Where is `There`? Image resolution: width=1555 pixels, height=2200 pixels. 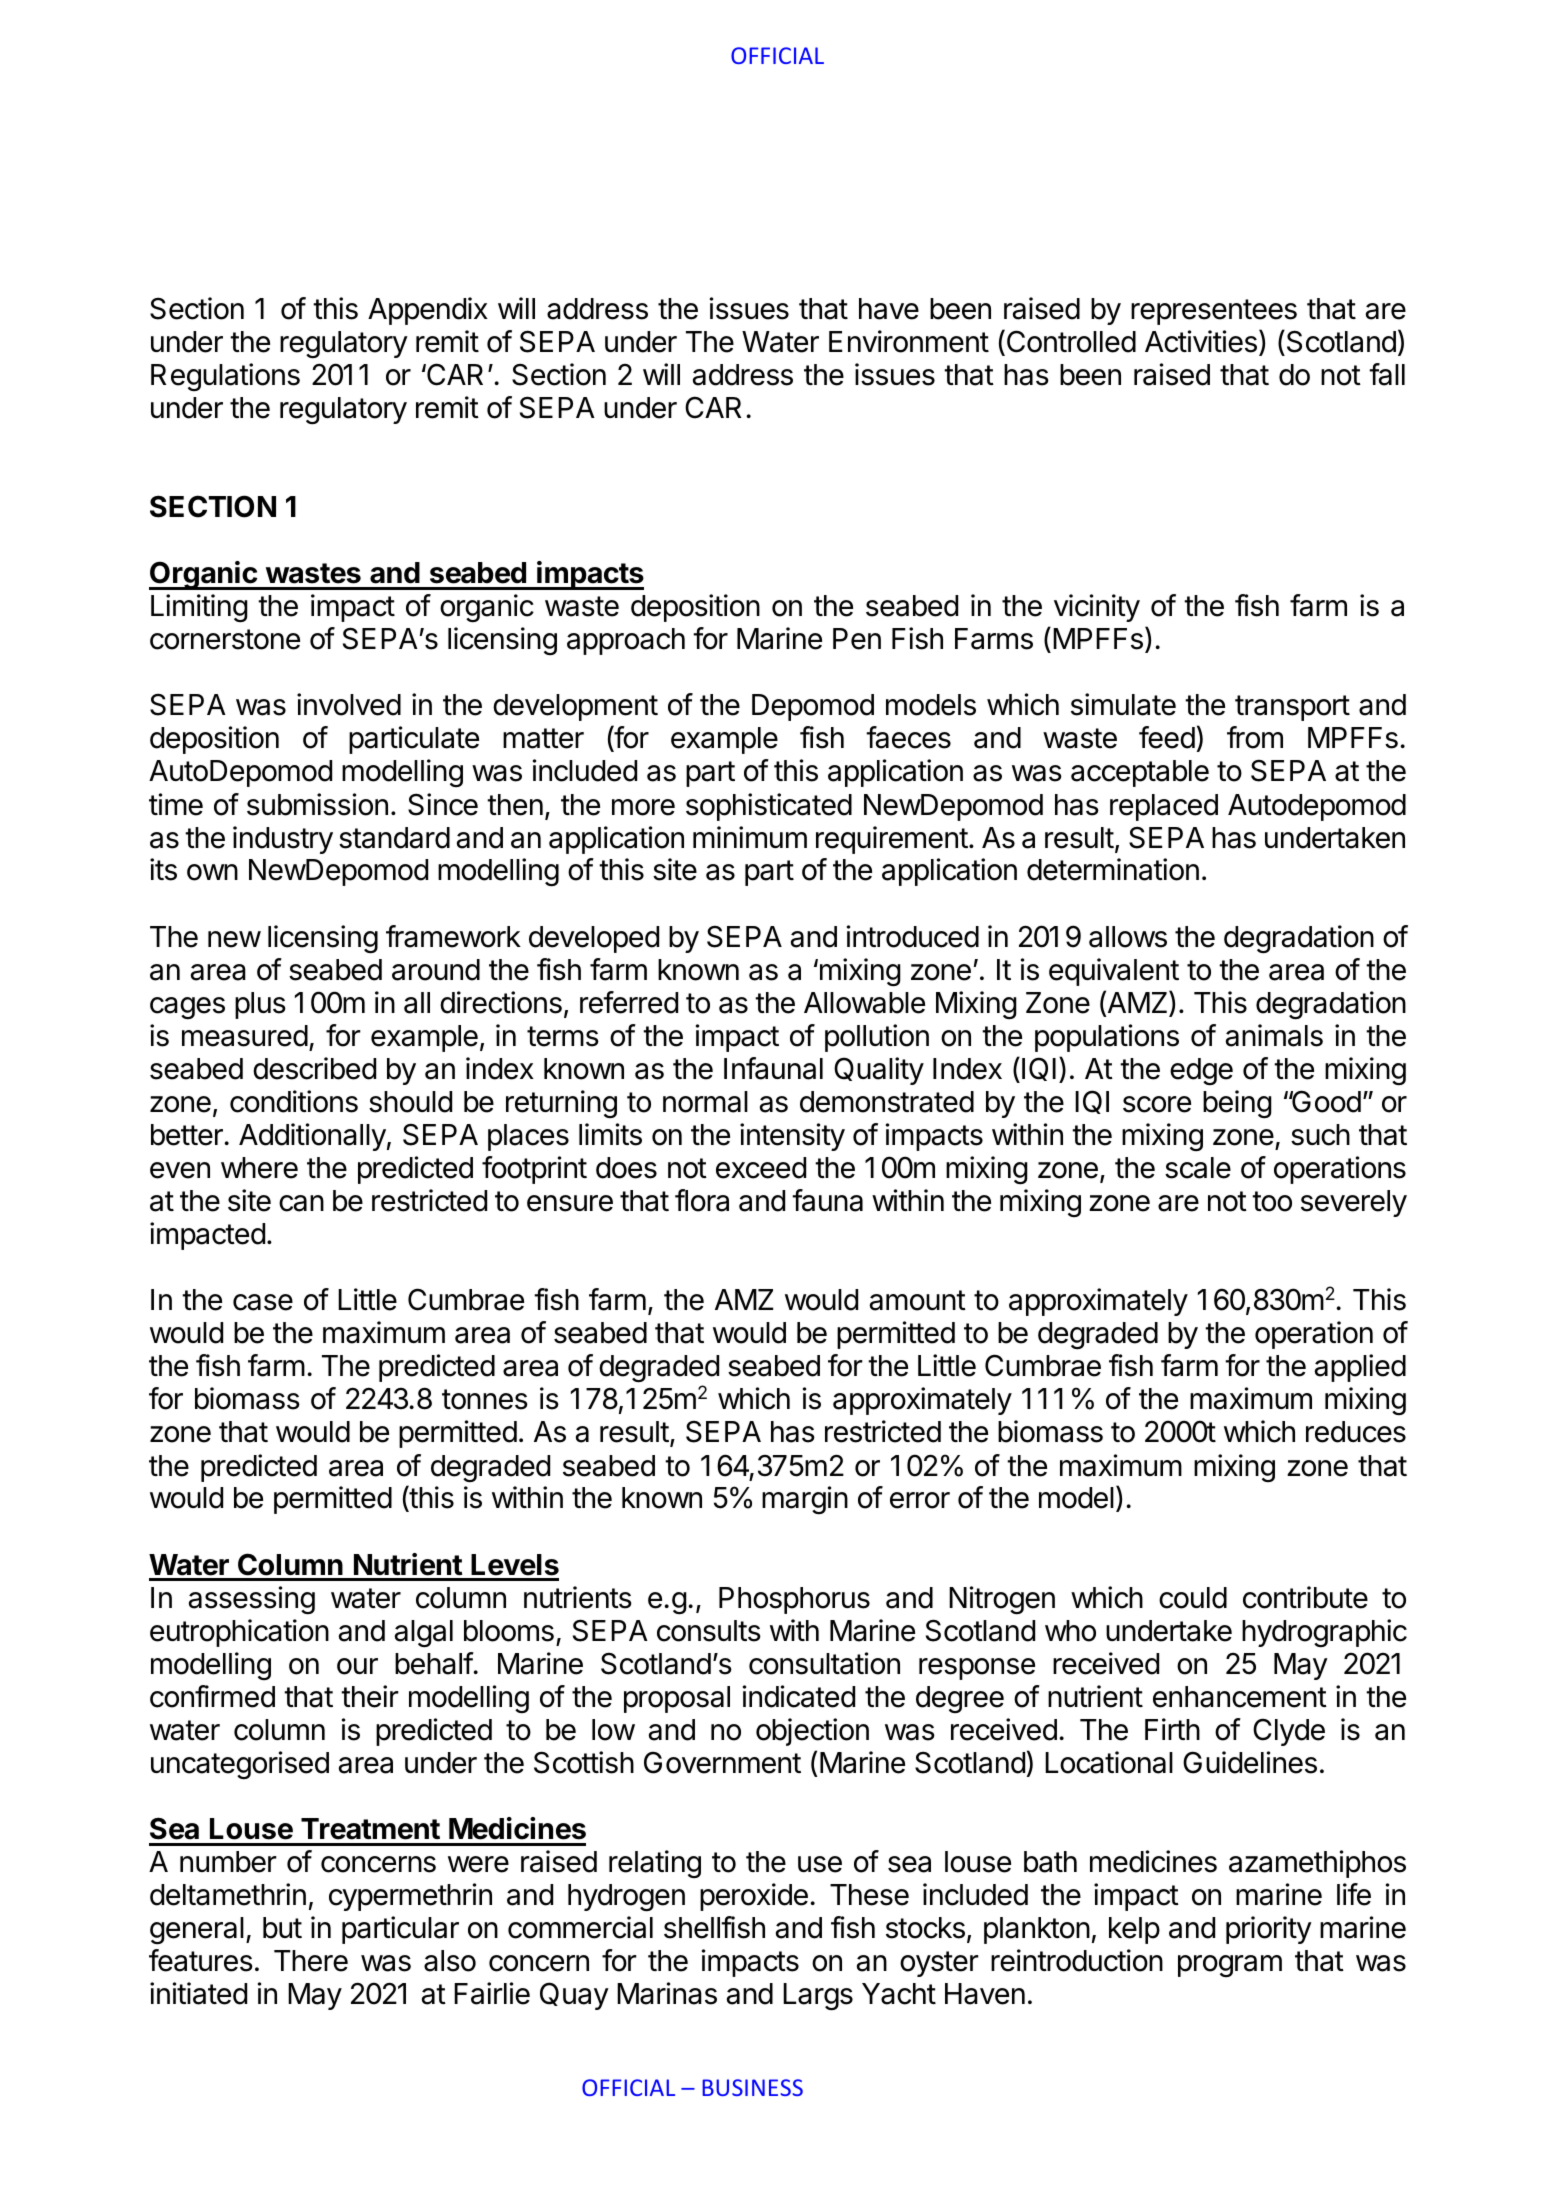
There is located at coordinates (311, 1961).
